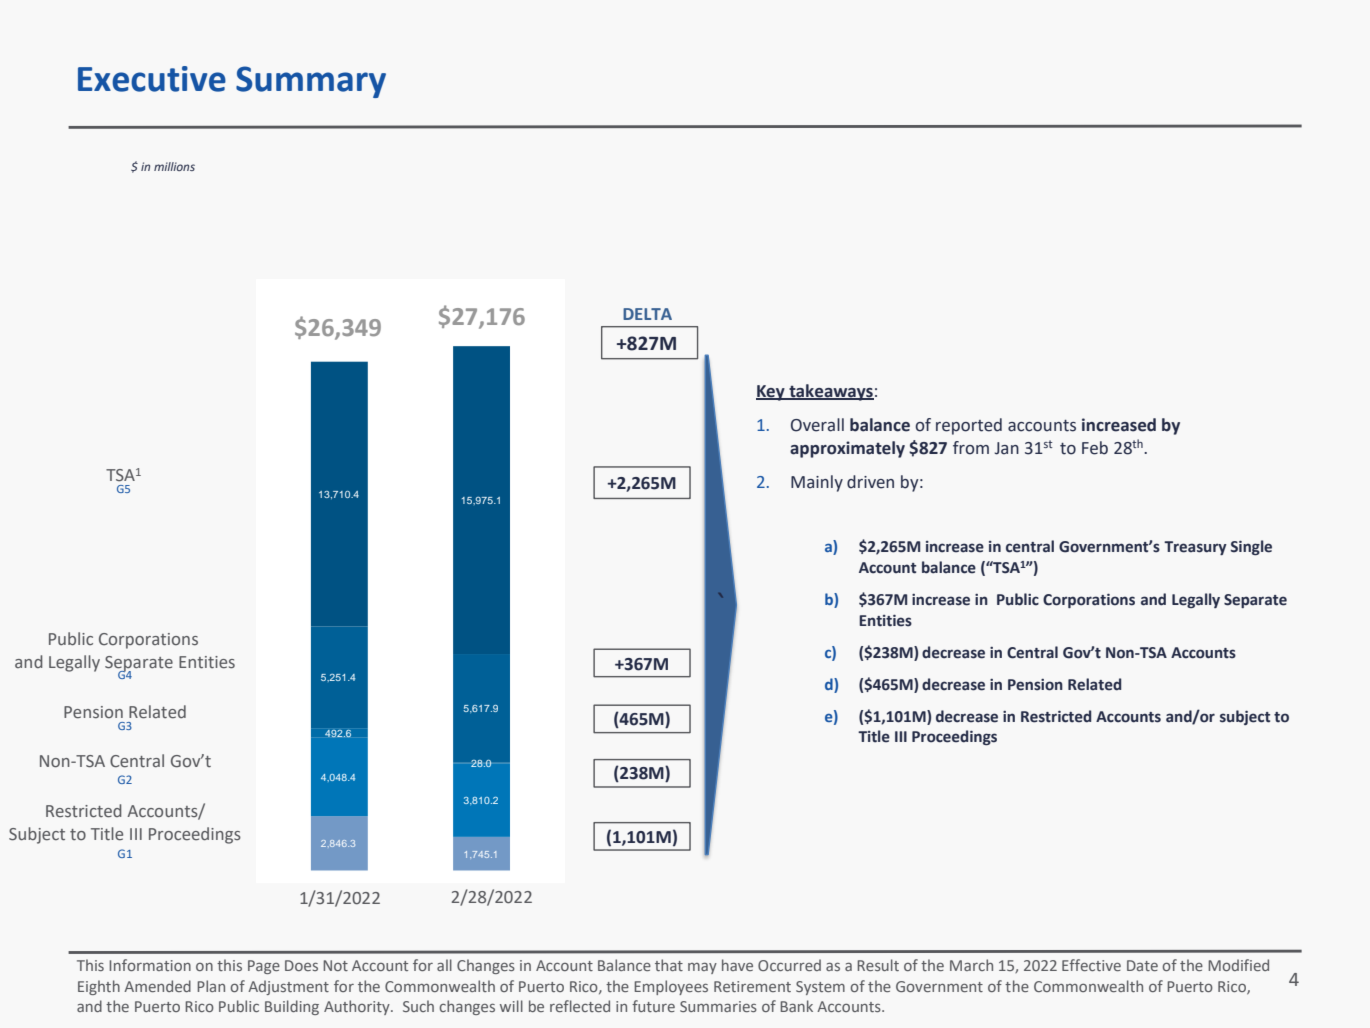  I want to click on Effective, so click(1091, 965).
